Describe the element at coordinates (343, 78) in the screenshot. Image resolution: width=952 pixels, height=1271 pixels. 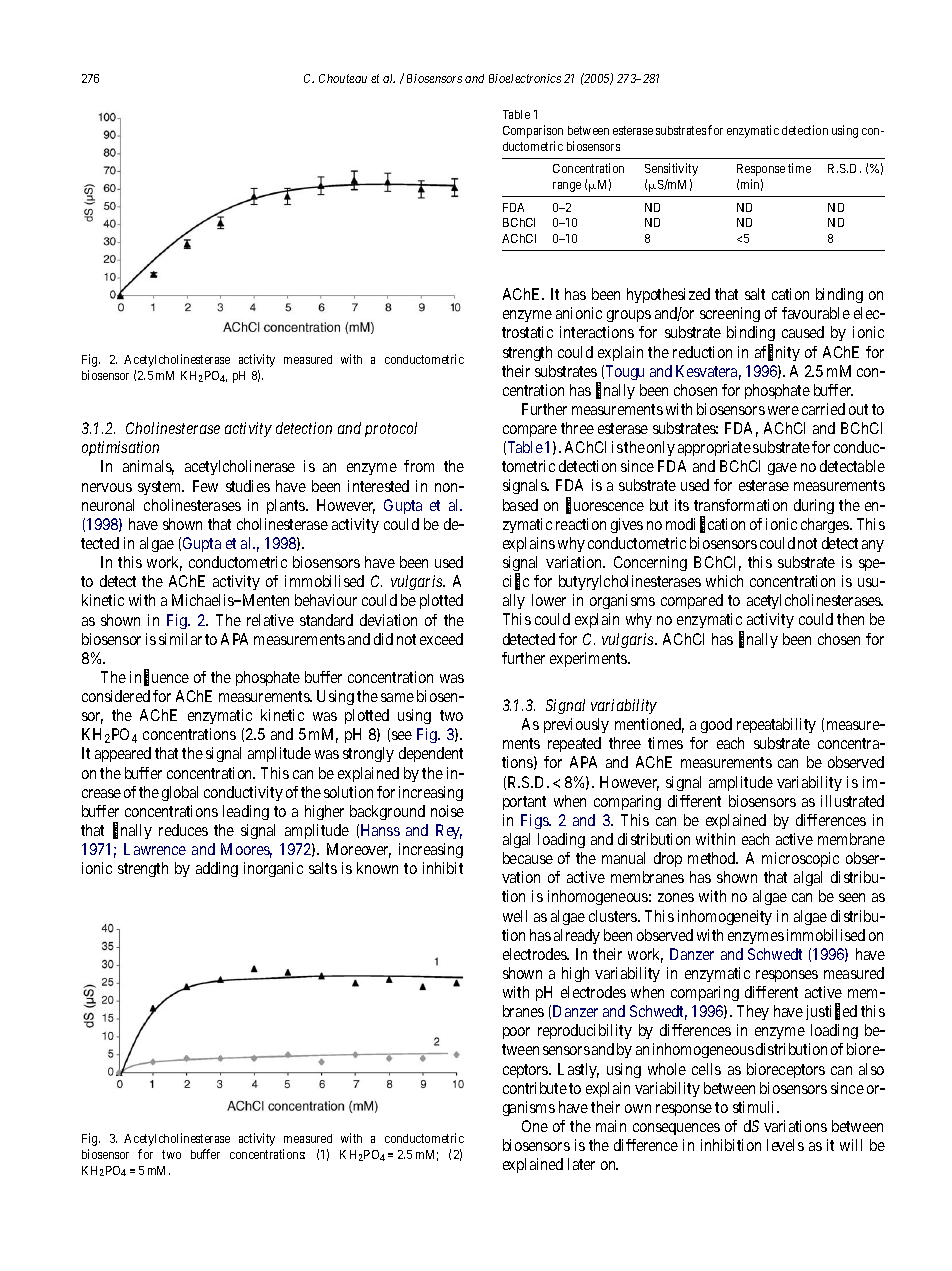
I see `Chouteau` at that location.
